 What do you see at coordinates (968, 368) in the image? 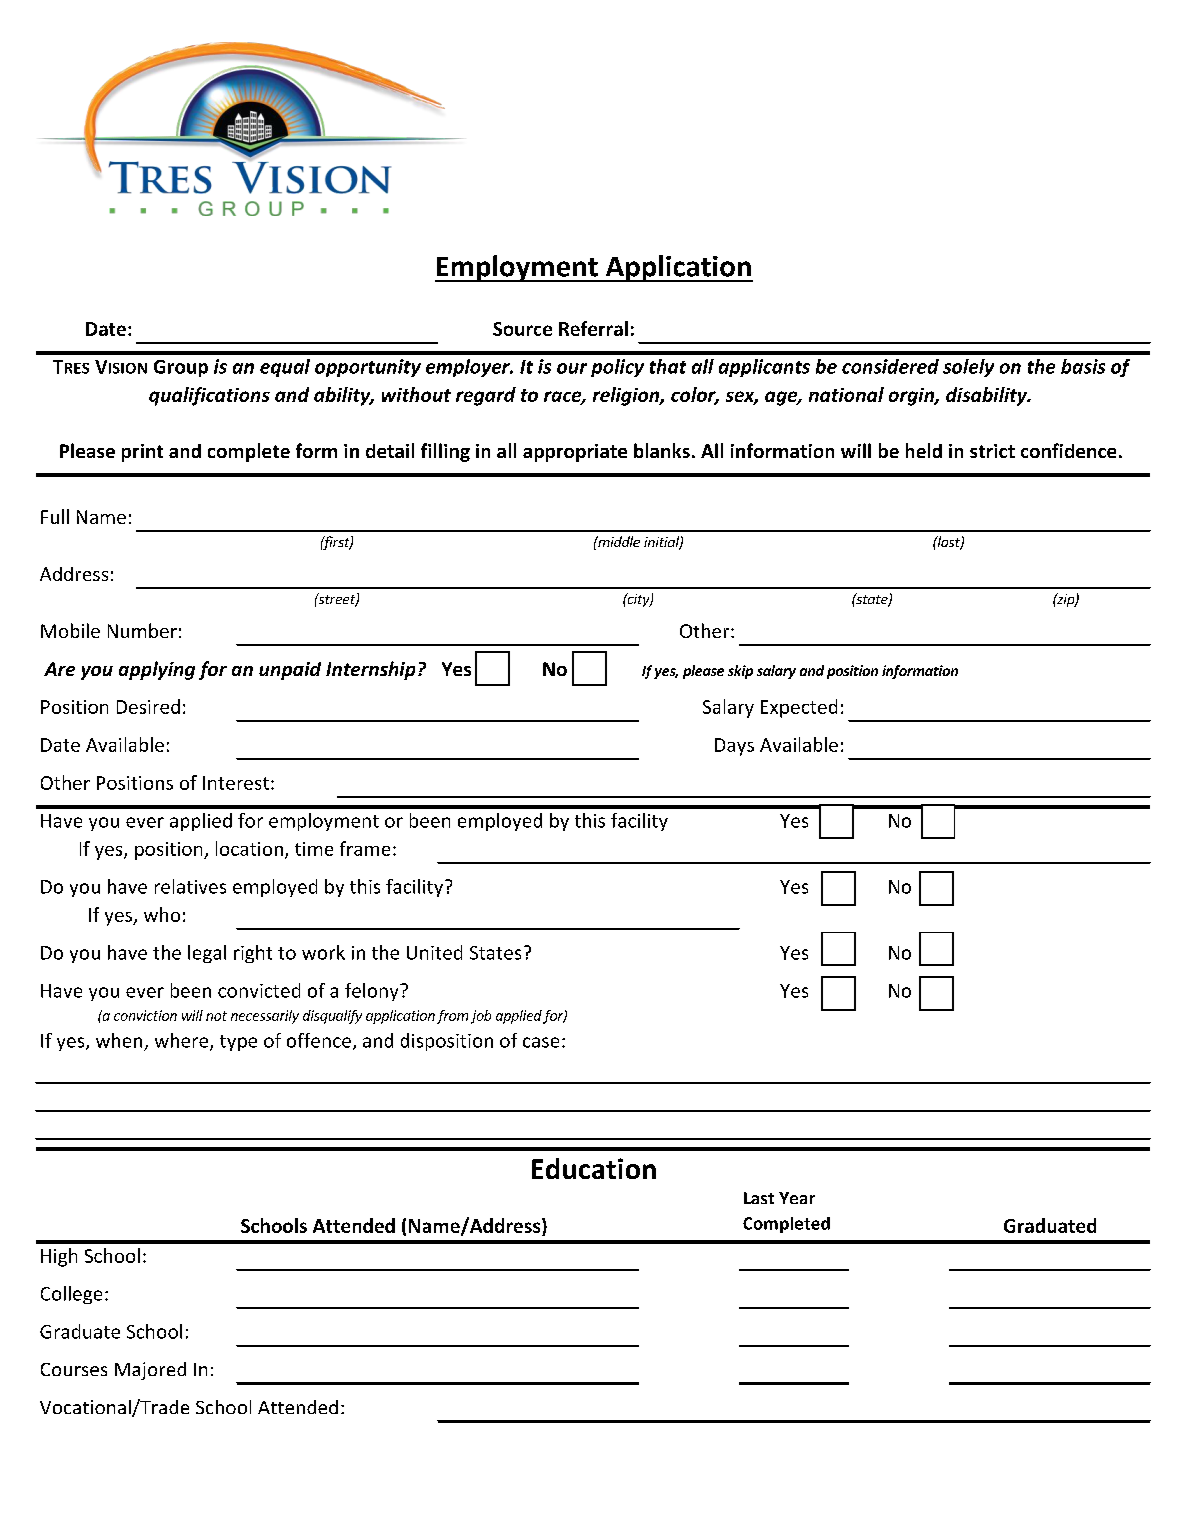
I see `solely` at bounding box center [968, 368].
